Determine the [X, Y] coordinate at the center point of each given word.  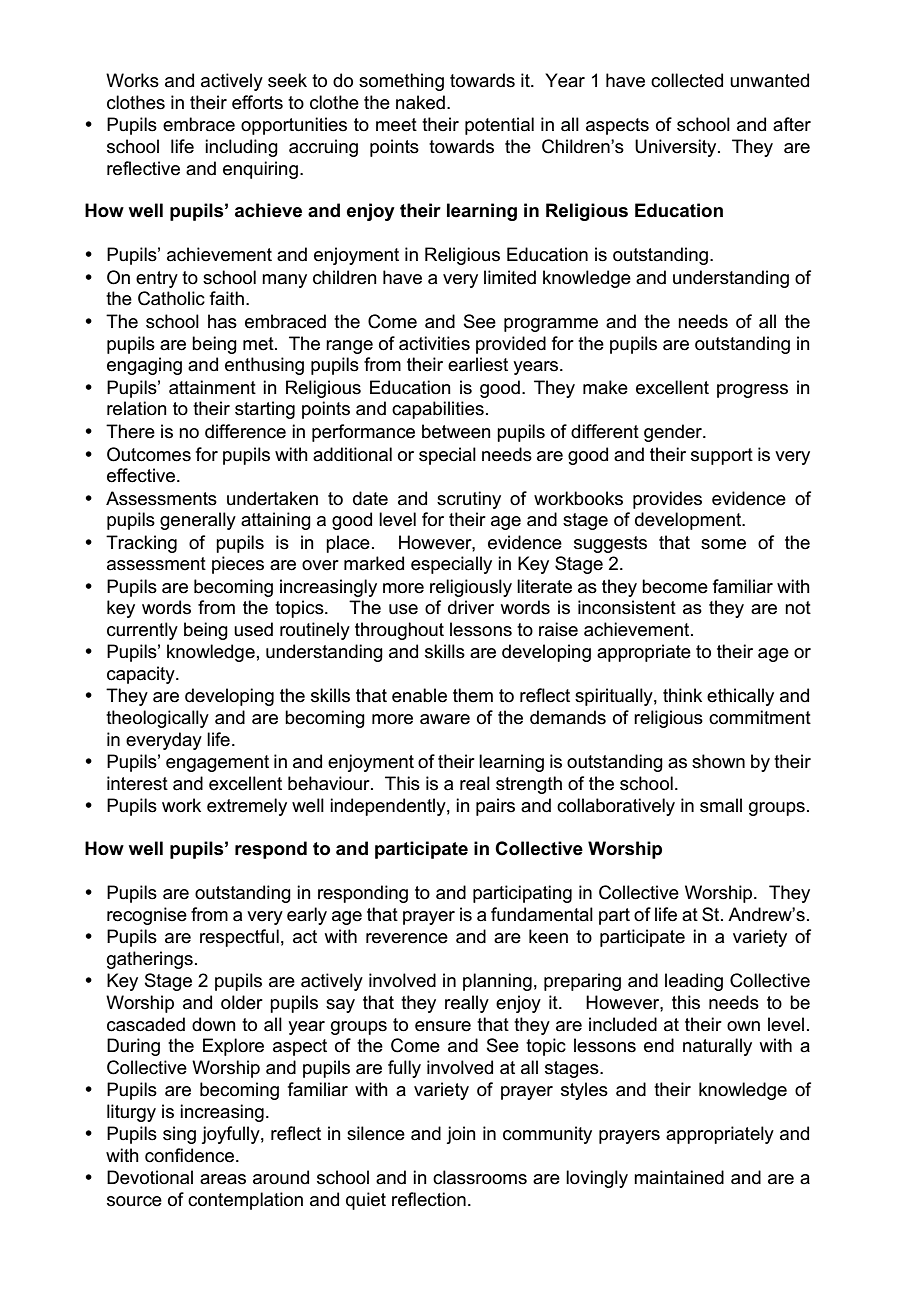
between [456, 431]
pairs [495, 807]
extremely [247, 807]
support [722, 456]
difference [245, 431]
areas [223, 1179]
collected [687, 80]
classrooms [480, 1177]
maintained [679, 1177]
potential [499, 126]
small [721, 805]
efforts [257, 102]
